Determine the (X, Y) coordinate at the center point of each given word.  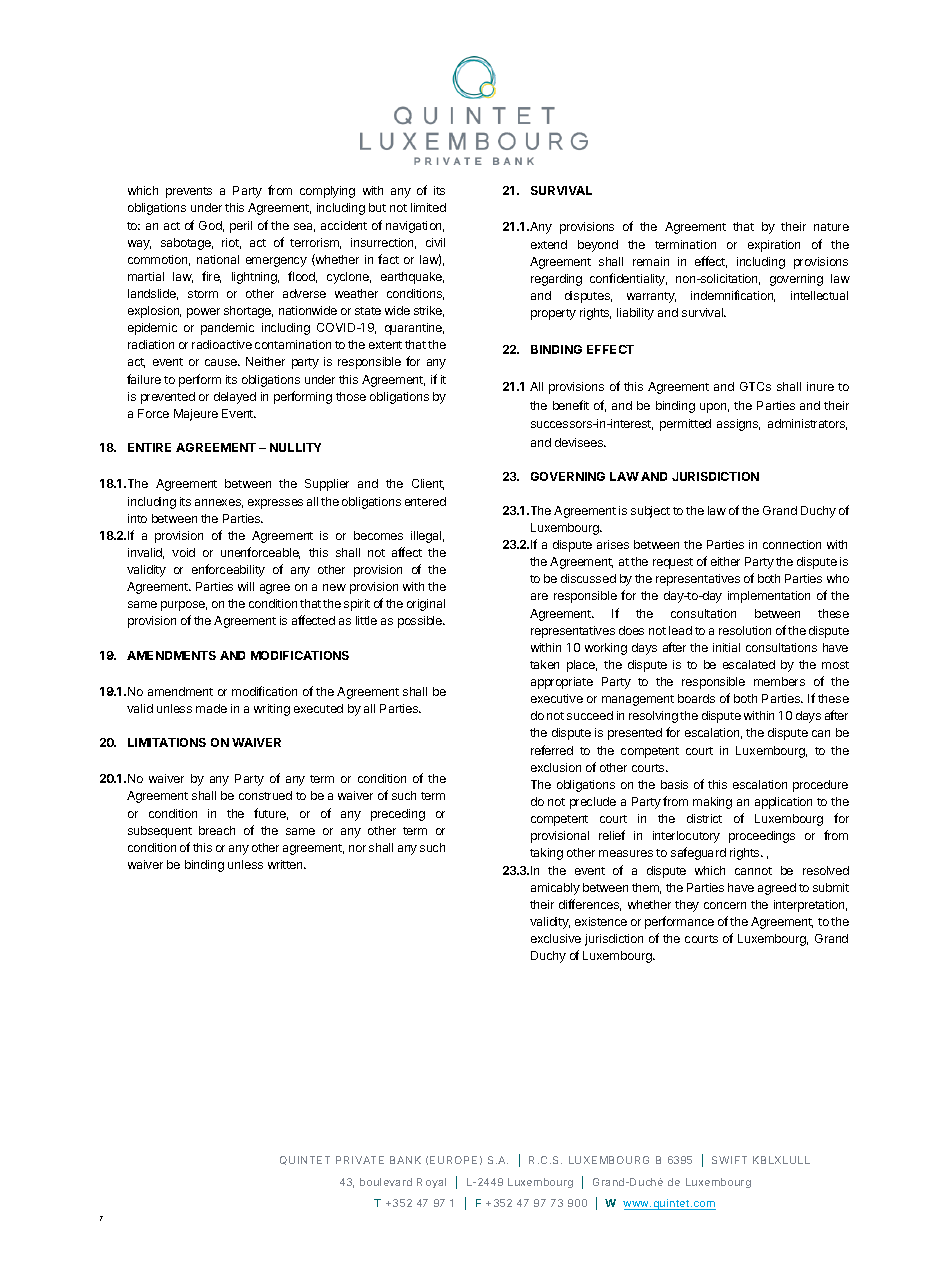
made (211, 708)
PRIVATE (360, 1160)
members (779, 681)
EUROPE (453, 1160)
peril (241, 227)
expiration (774, 246)
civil (435, 242)
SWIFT (729, 1160)
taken (544, 664)
